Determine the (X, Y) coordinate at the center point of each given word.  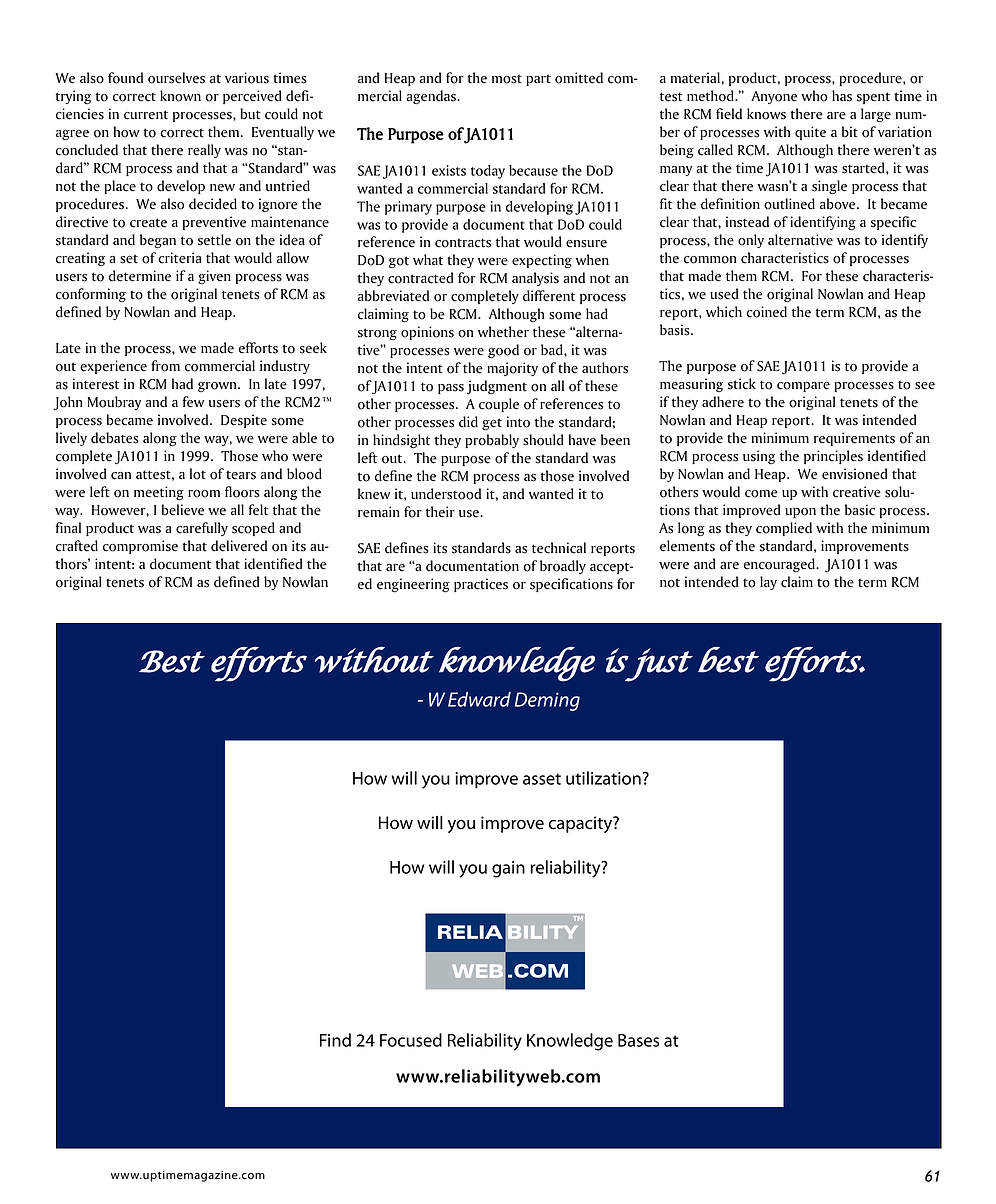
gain (508, 869)
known (180, 96)
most (507, 79)
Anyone (774, 97)
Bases (638, 1040)
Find (335, 1040)
